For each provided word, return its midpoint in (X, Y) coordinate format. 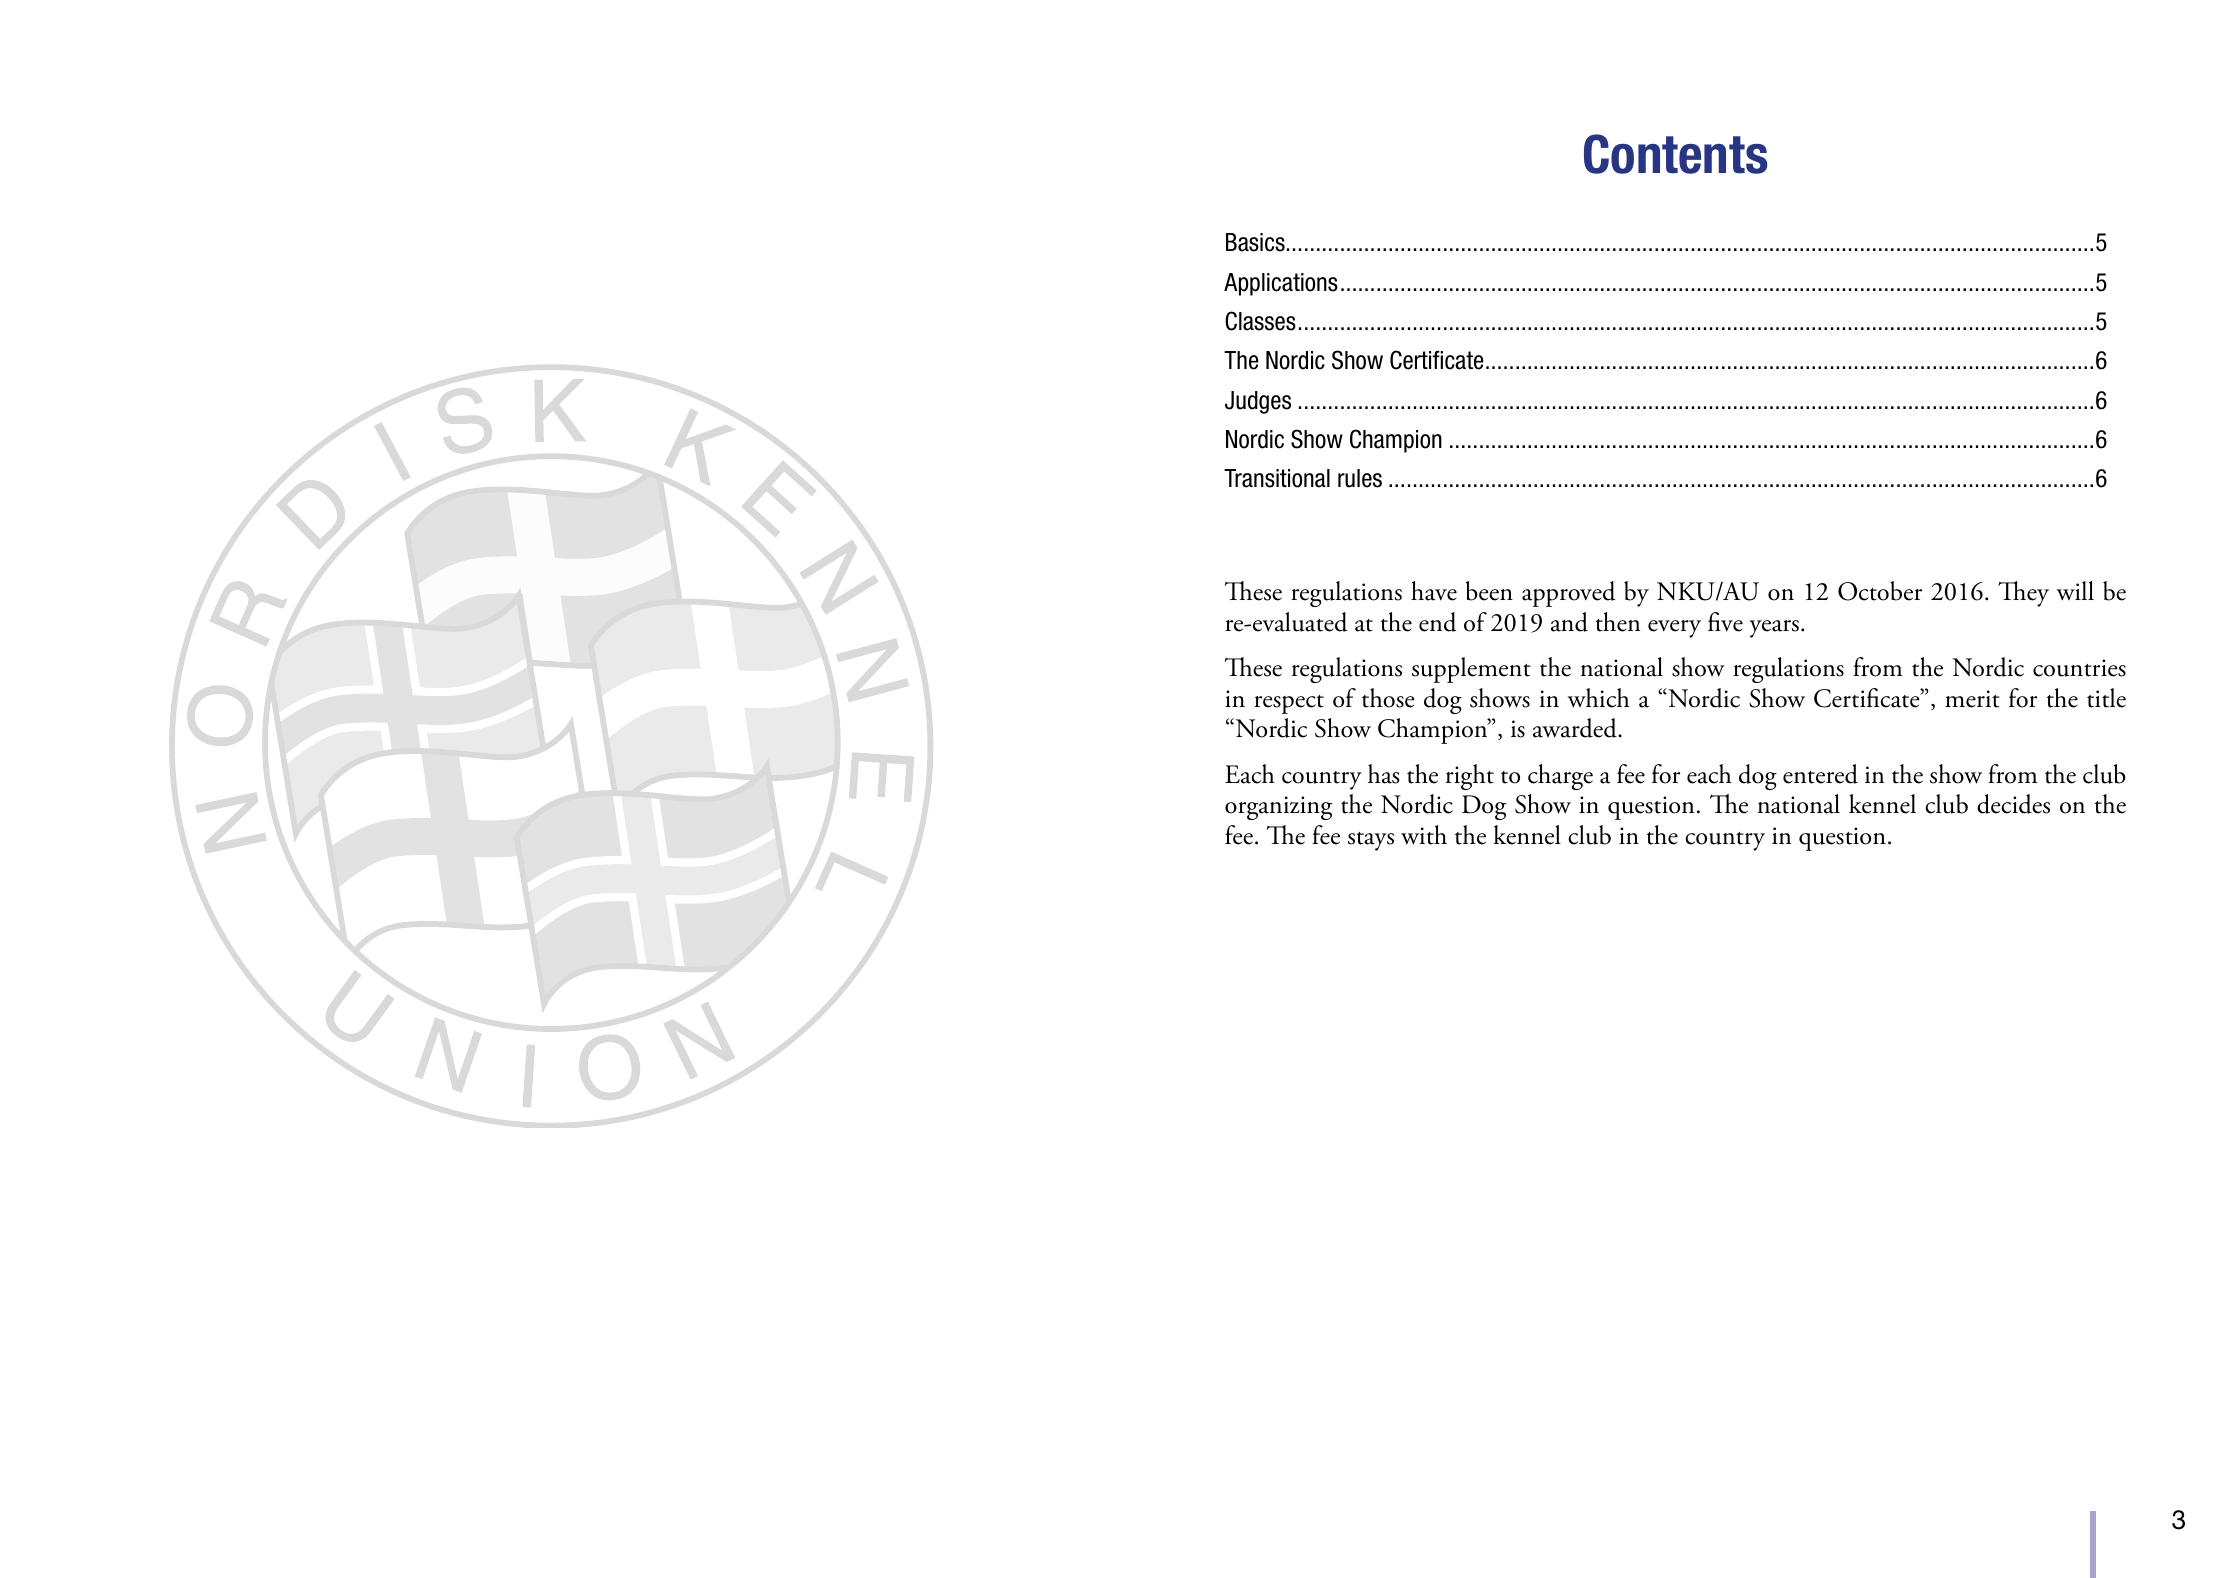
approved (1568, 594)
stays (1371, 841)
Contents (1676, 154)
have (1434, 591)
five (1725, 622)
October (1880, 591)
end (1437, 622)
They (2023, 594)
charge (1560, 777)
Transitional (1277, 478)
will (2075, 591)
